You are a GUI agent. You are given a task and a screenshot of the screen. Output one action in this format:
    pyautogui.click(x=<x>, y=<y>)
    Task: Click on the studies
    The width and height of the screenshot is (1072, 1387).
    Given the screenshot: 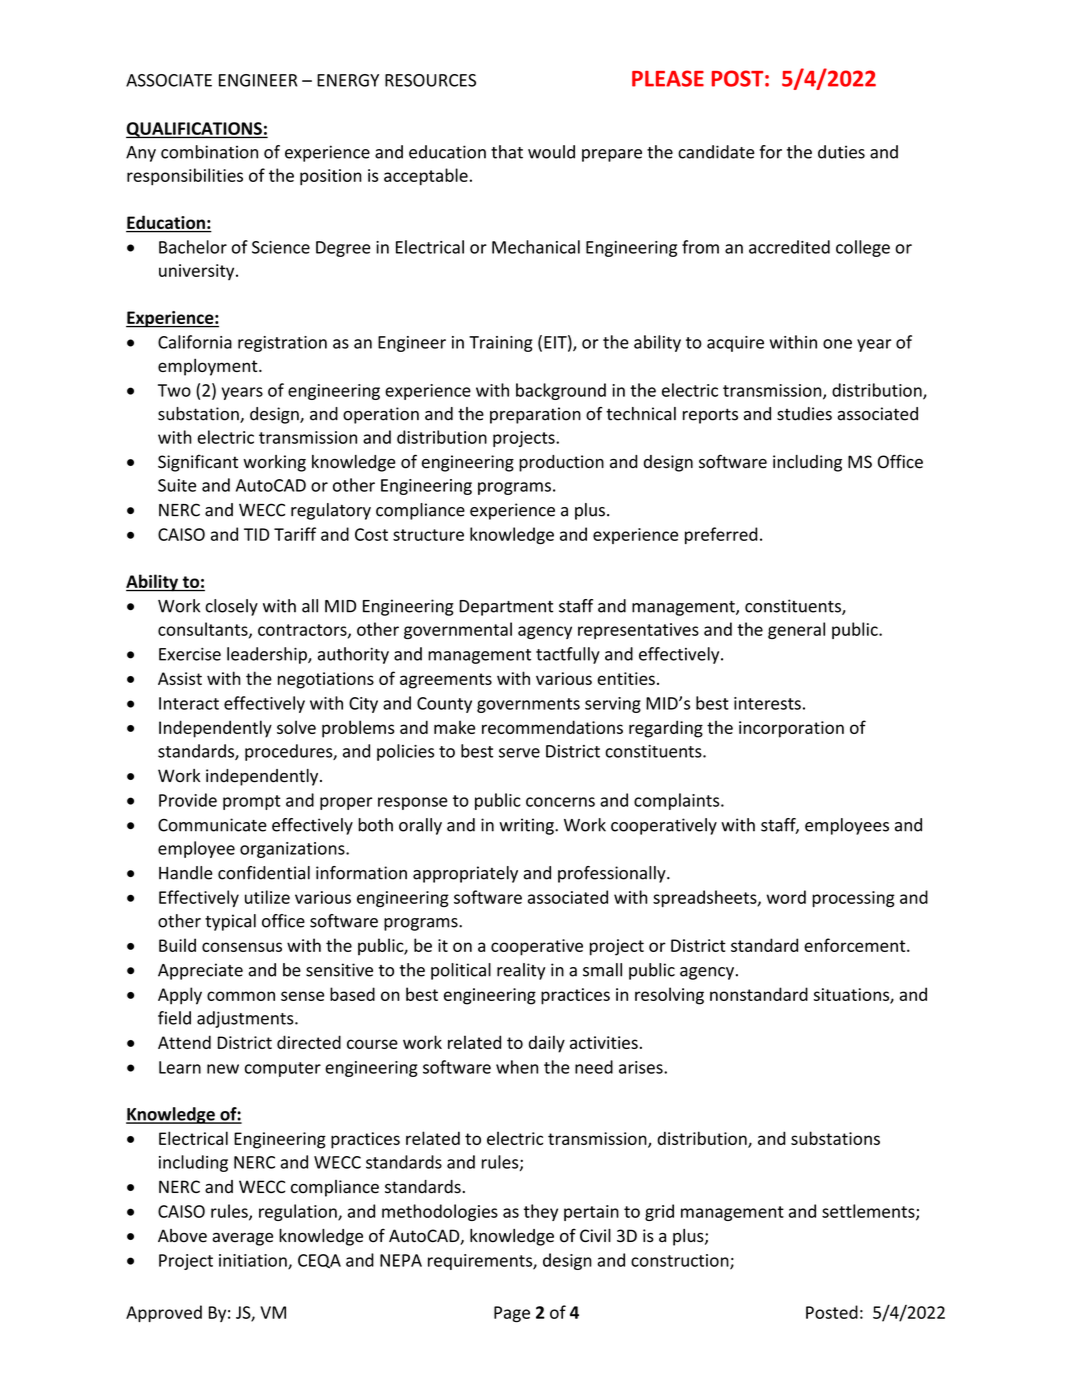 What is the action you would take?
    pyautogui.click(x=804, y=414)
